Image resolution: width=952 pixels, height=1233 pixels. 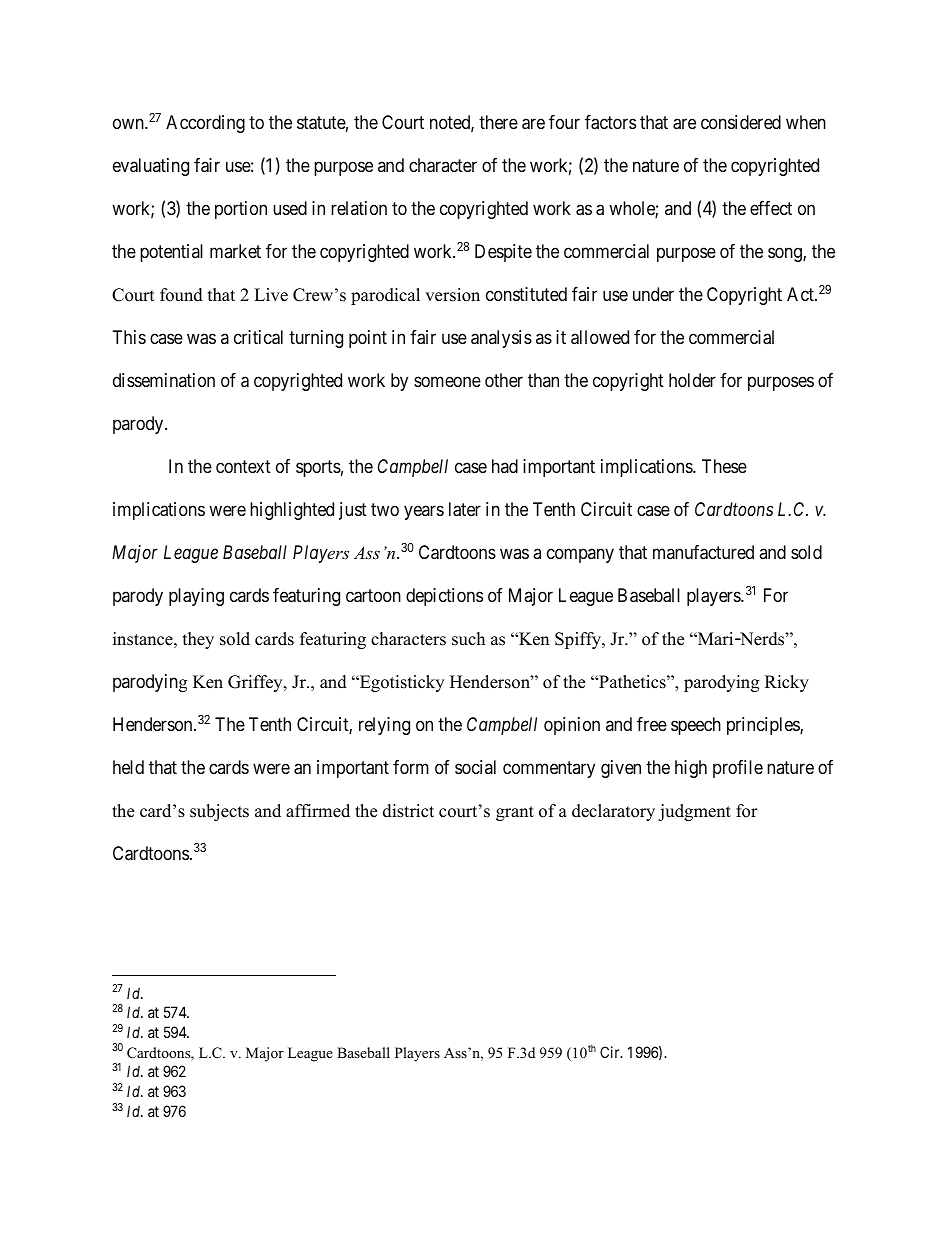 What do you see at coordinates (741, 122) in the document?
I see `considered` at bounding box center [741, 122].
